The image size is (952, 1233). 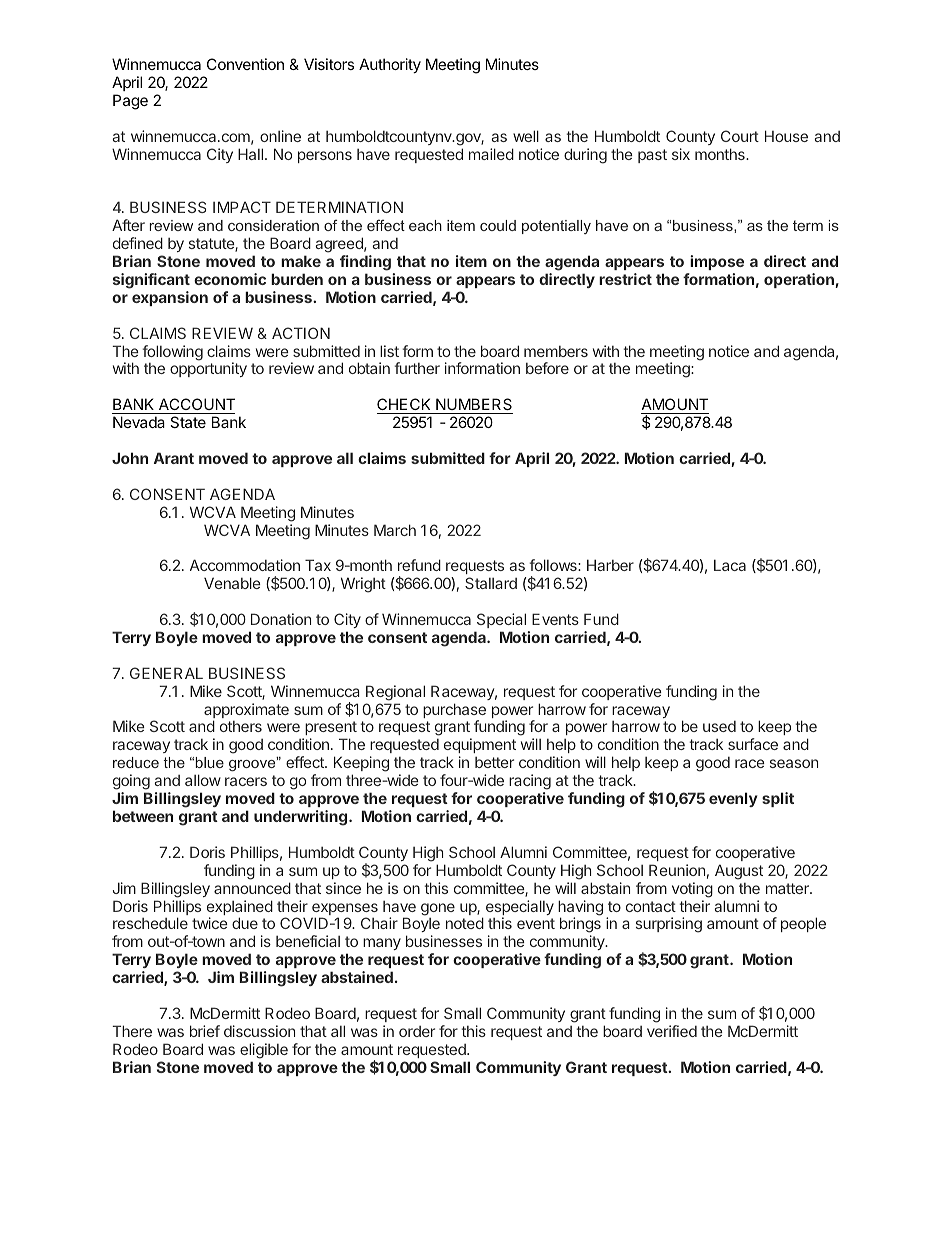 I want to click on evenly, so click(x=733, y=799).
